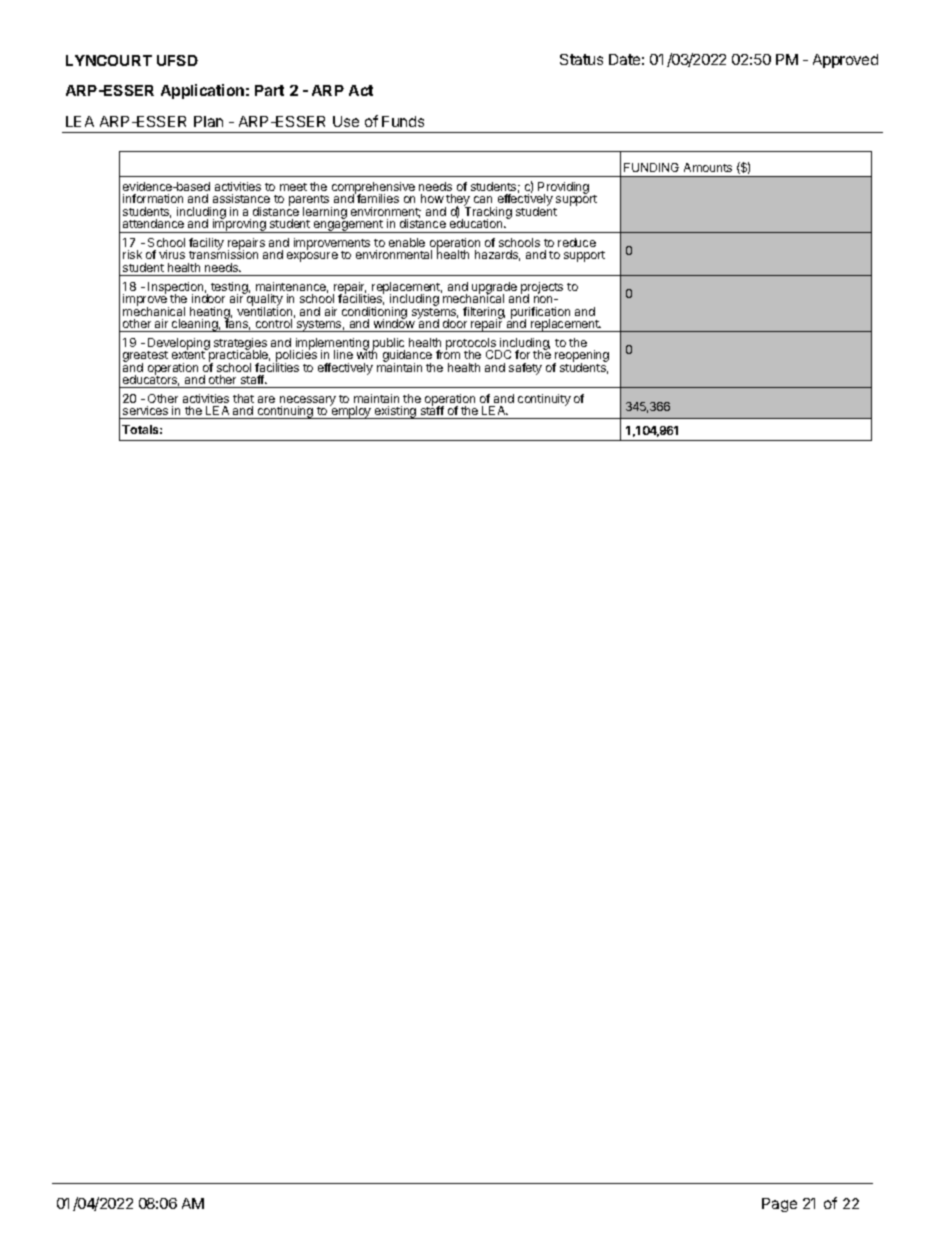 This screenshot has width=952, height=1233. Describe the element at coordinates (396, 412) in the screenshot. I see `existing` at that location.
